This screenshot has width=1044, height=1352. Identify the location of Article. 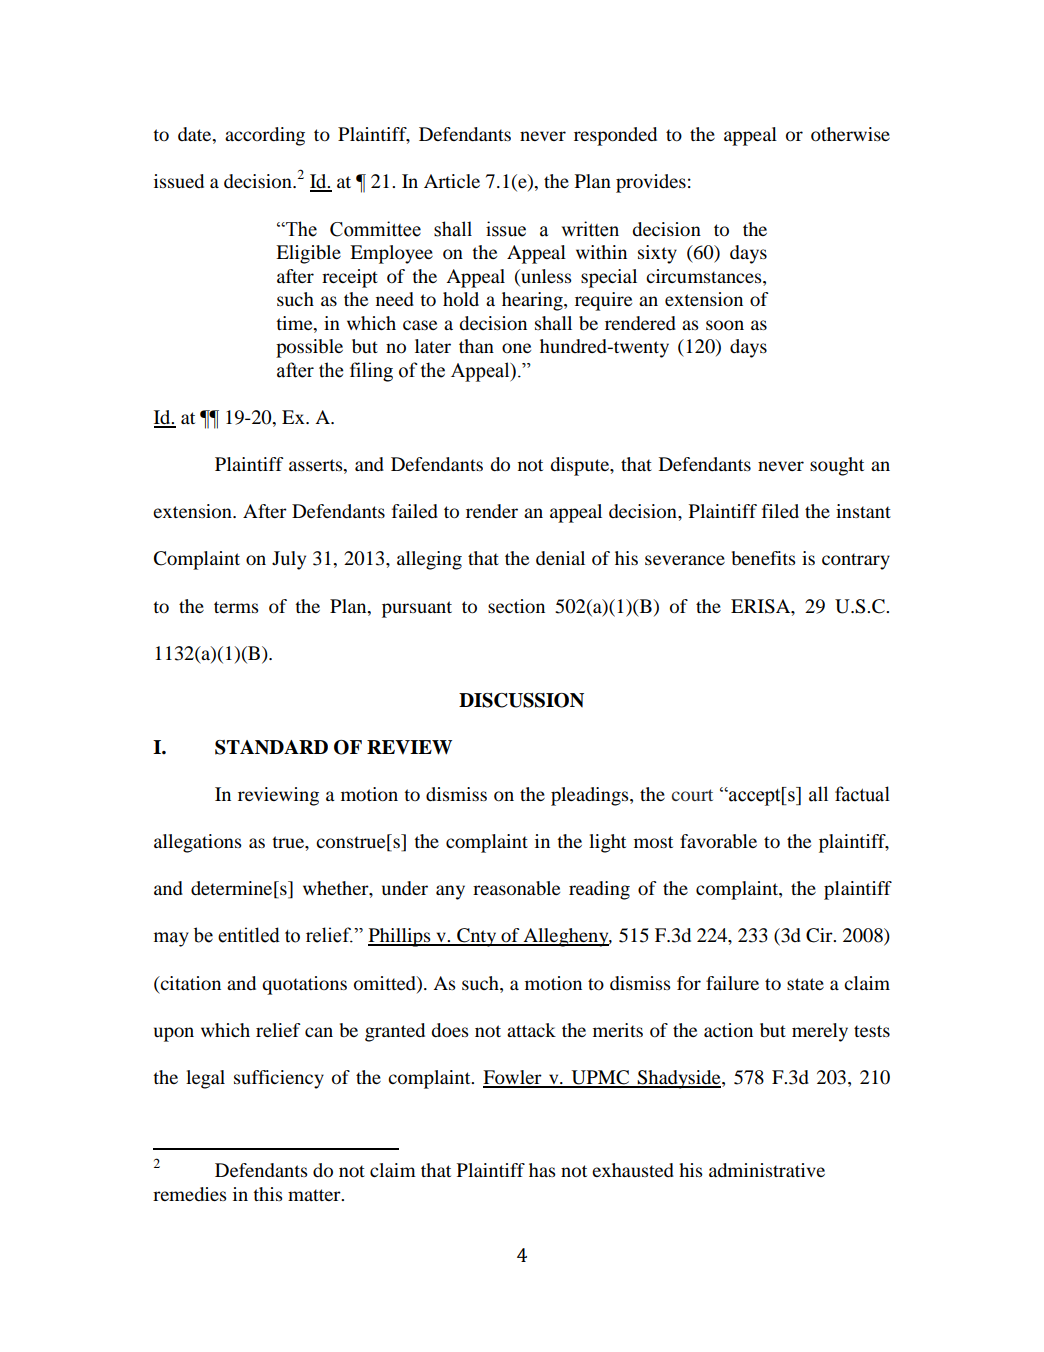
(452, 181).
